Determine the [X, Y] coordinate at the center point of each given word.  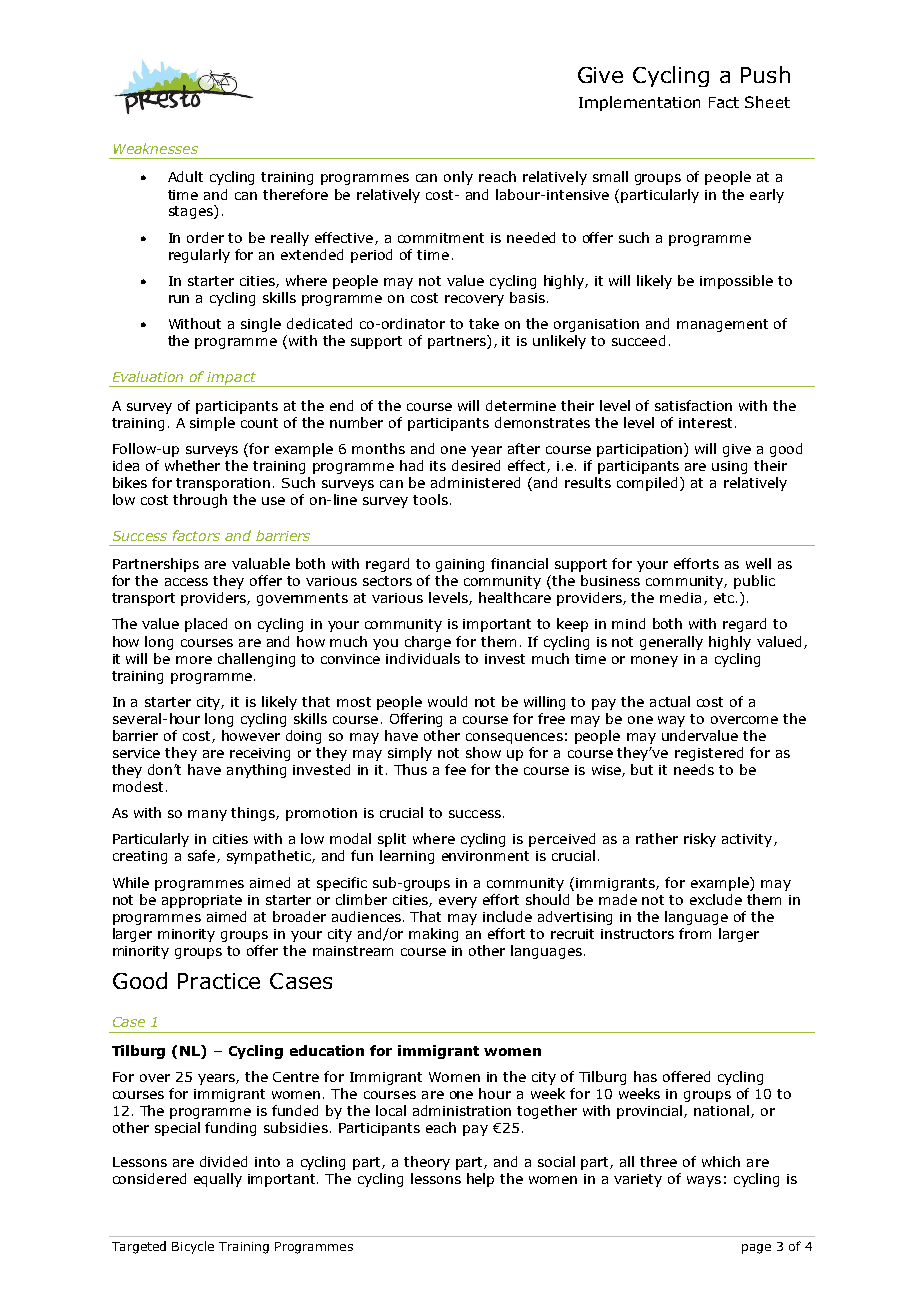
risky [700, 840]
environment [485, 856]
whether [192, 465]
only [458, 178]
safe [201, 855]
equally [218, 1180]
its [438, 466]
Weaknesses [156, 148]
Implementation [639, 103]
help [480, 1180]
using [729, 467]
